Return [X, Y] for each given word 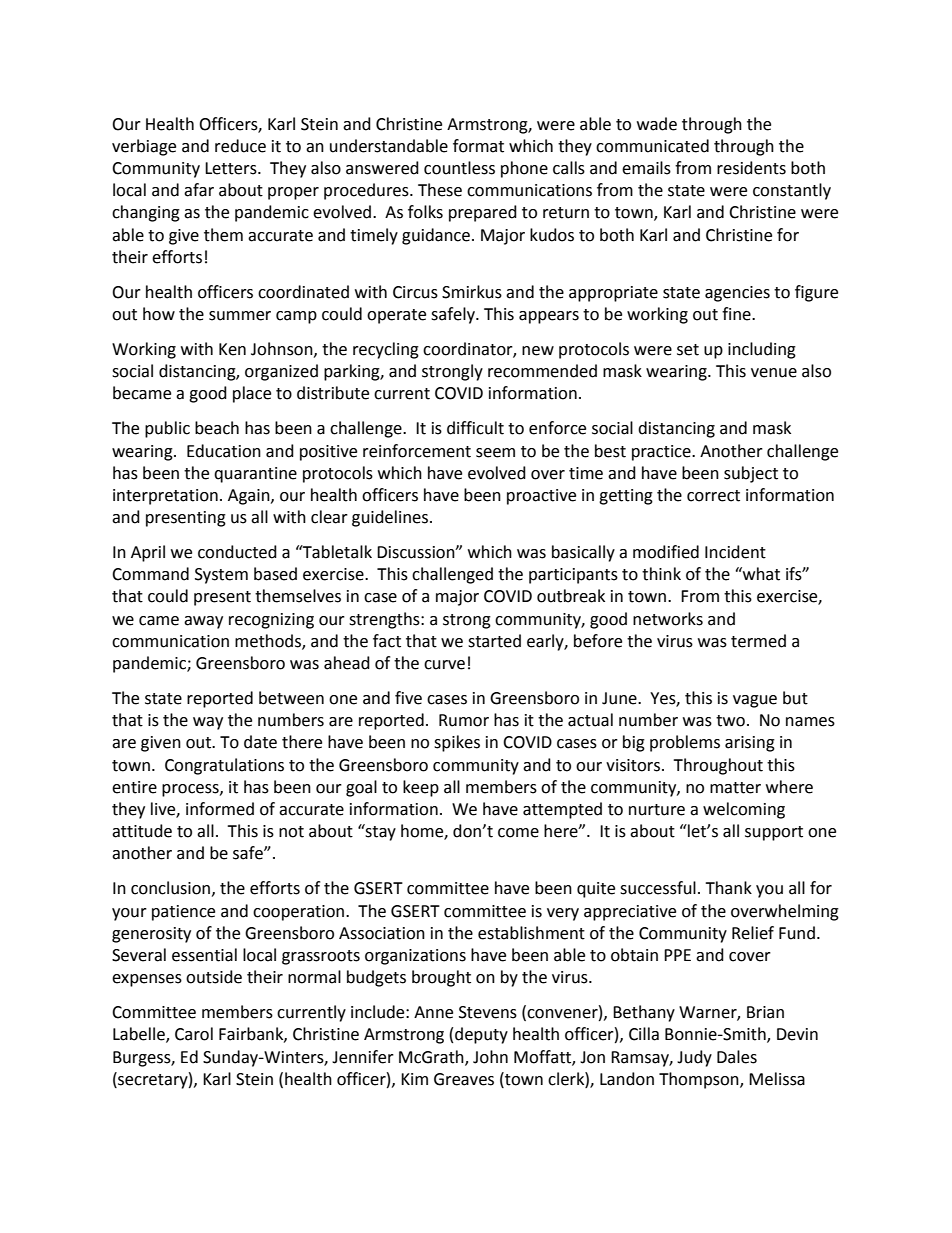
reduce [240, 146]
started [494, 641]
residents [751, 168]
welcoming [744, 810]
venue [774, 373]
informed [220, 809]
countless [459, 168]
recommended [542, 371]
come [518, 833]
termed [758, 641]
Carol [194, 1034]
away [203, 622]
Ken [232, 349]
